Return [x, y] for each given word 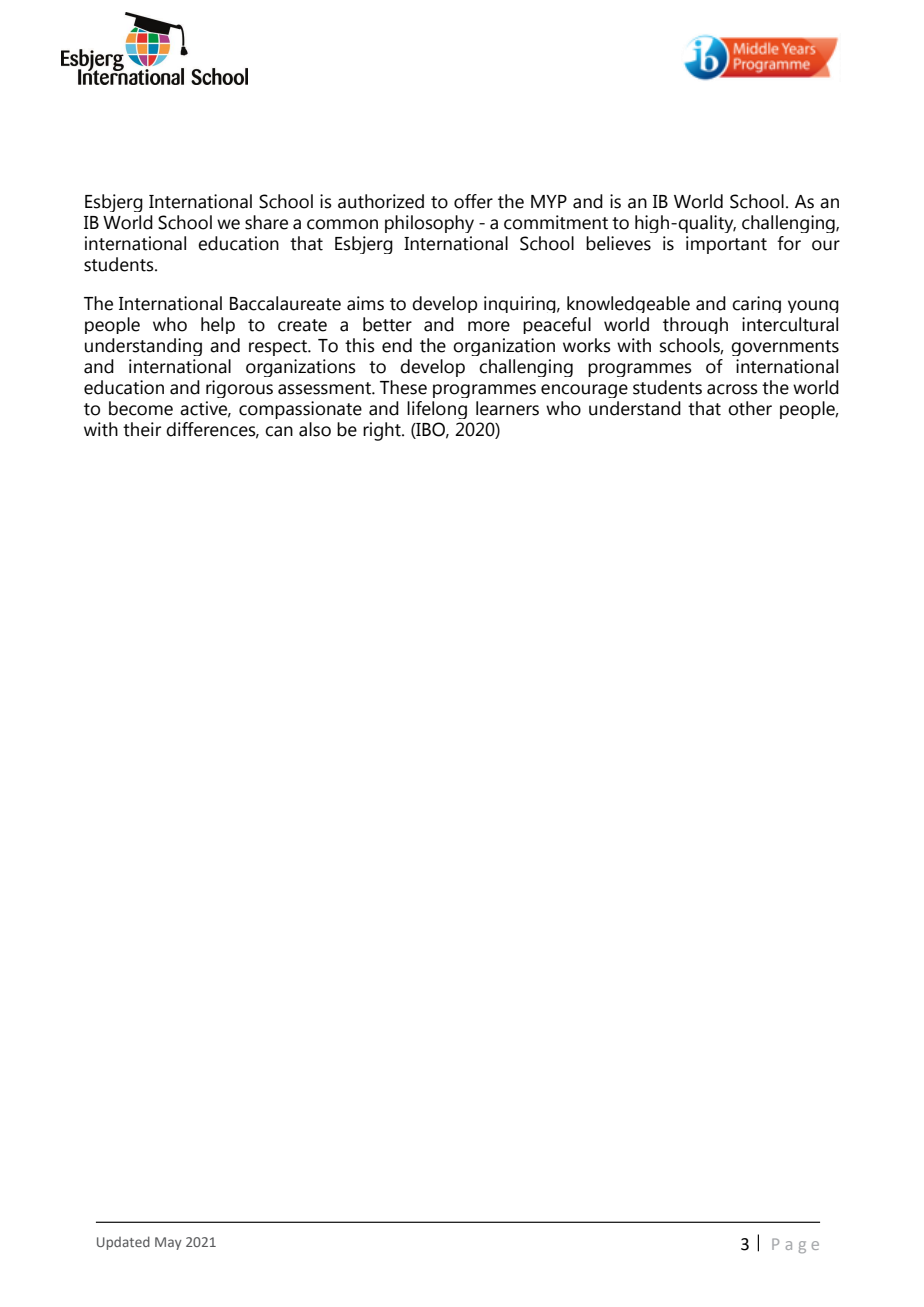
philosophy [429, 224]
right [383, 431]
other [750, 408]
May [168, 1243]
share [266, 222]
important [726, 245]
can [279, 431]
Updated [123, 1243]
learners [507, 408]
